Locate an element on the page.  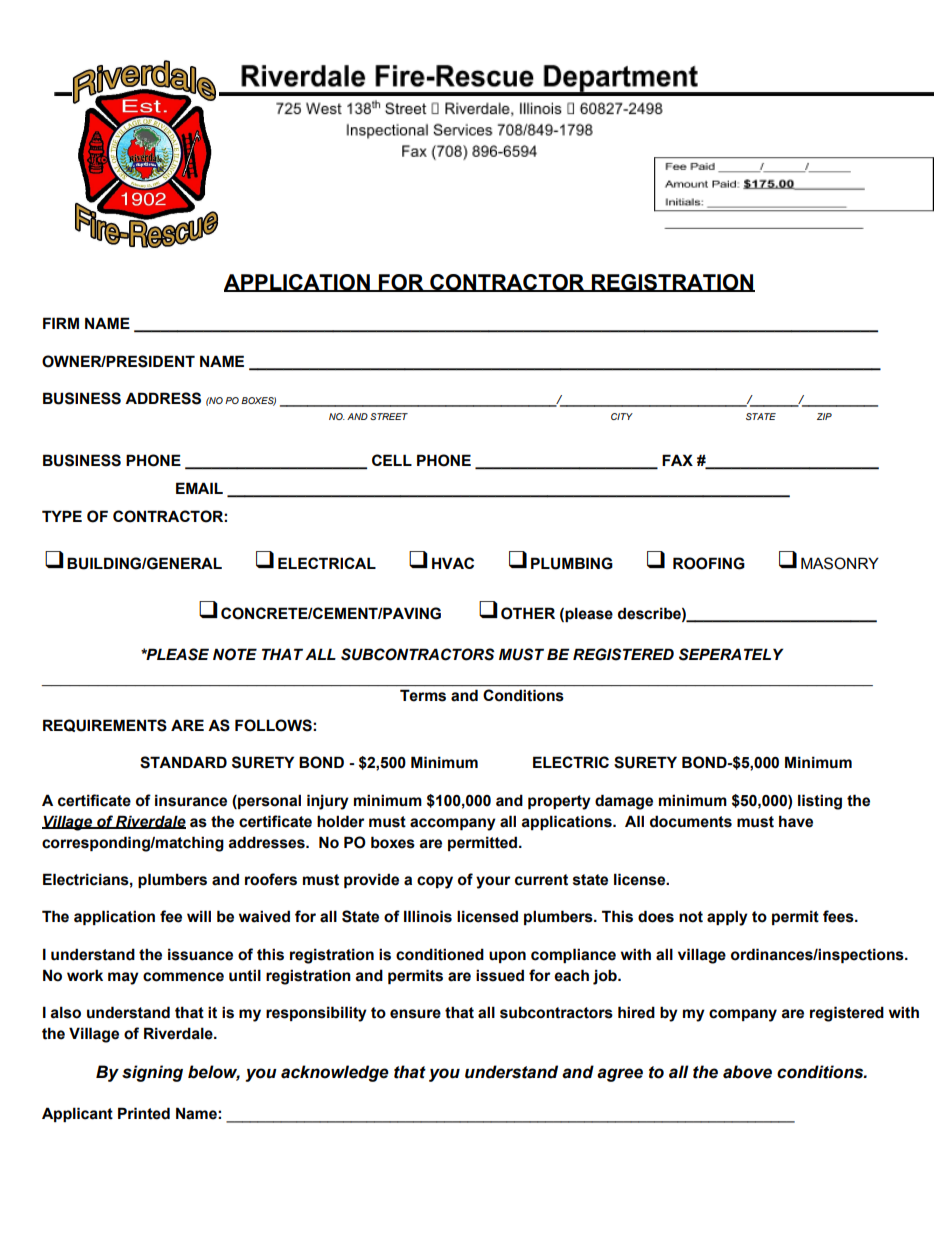
signing is located at coordinates (152, 1073).
